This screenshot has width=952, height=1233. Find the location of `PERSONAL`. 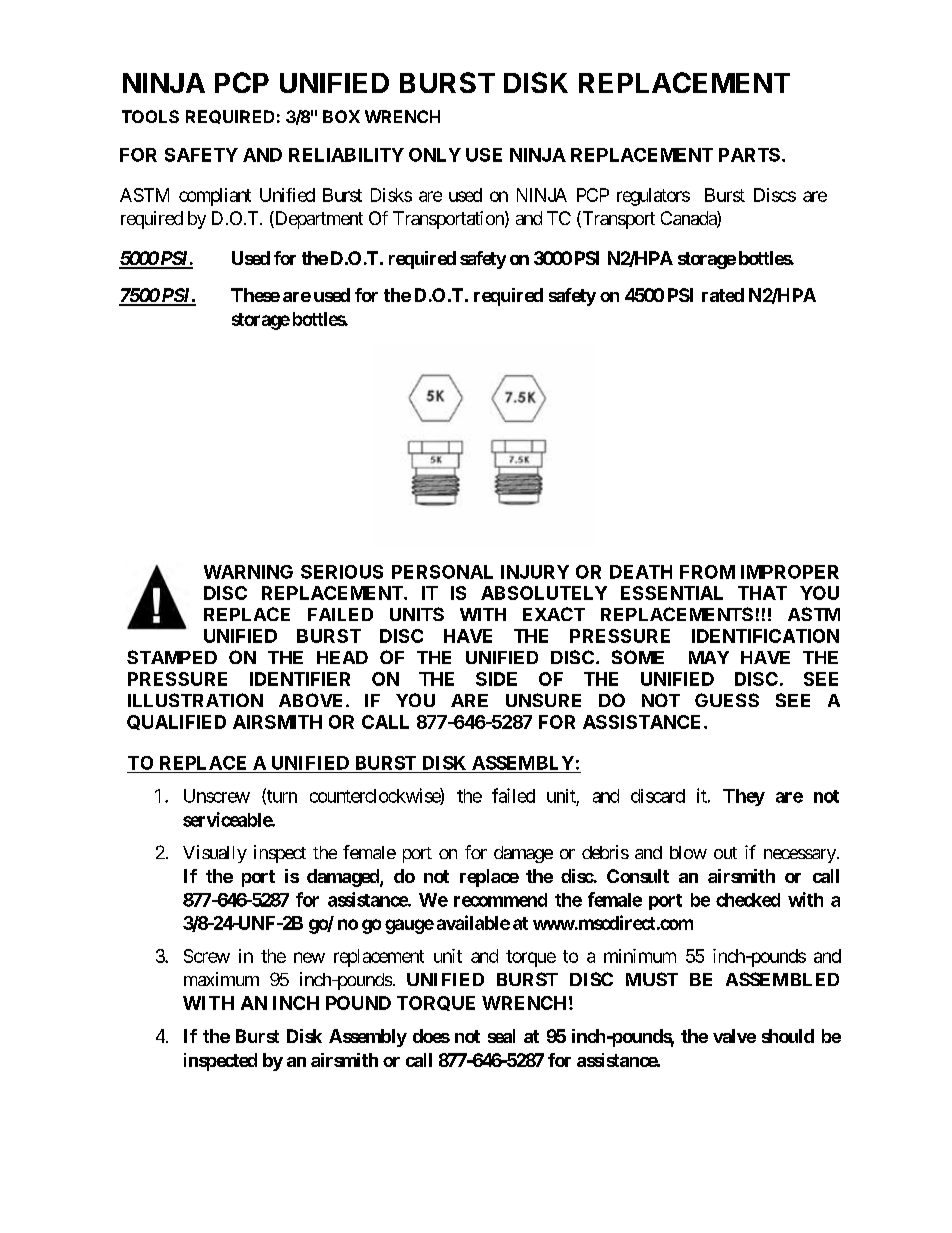

PERSONAL is located at coordinates (442, 572).
